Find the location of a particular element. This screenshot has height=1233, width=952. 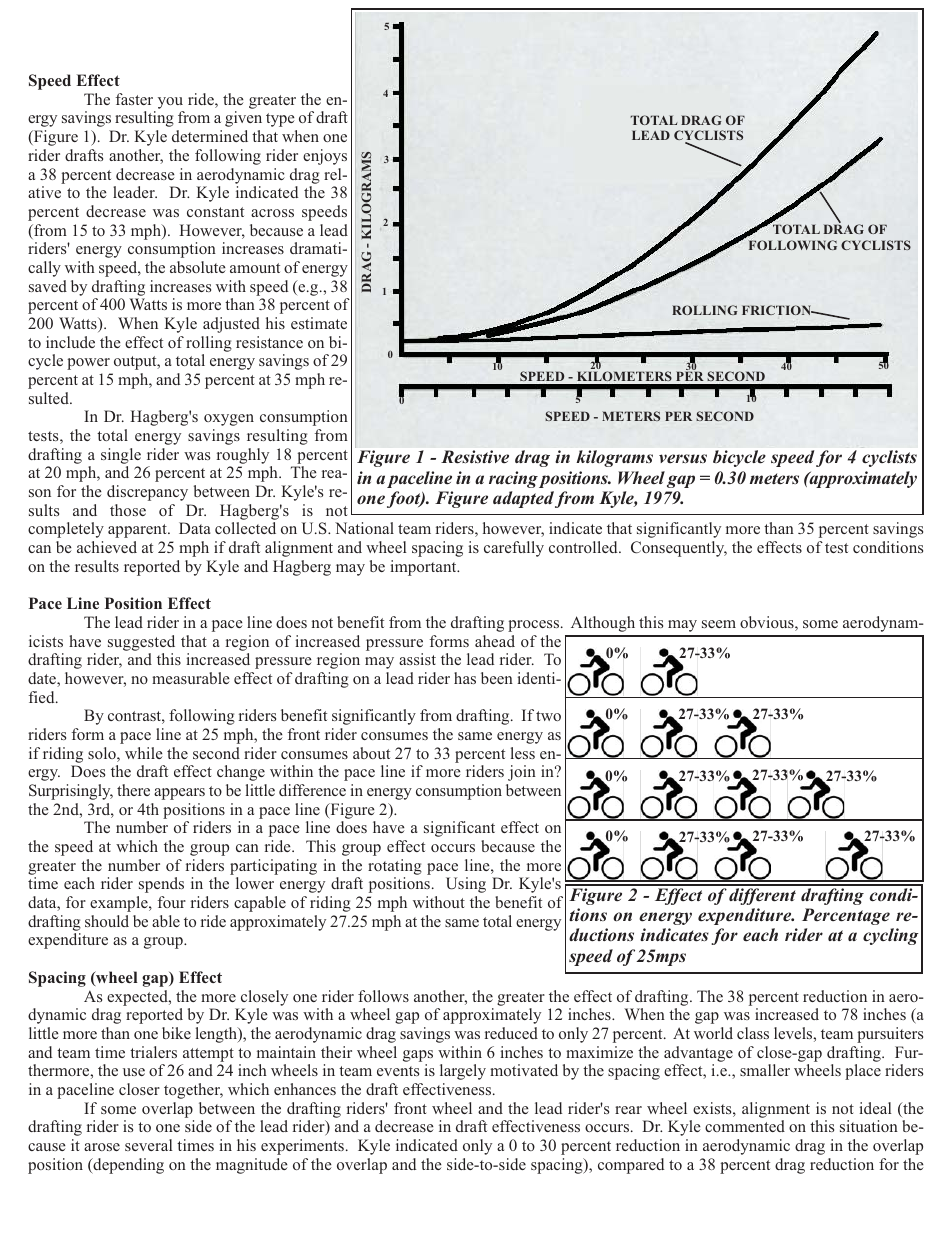

you is located at coordinates (170, 103).
